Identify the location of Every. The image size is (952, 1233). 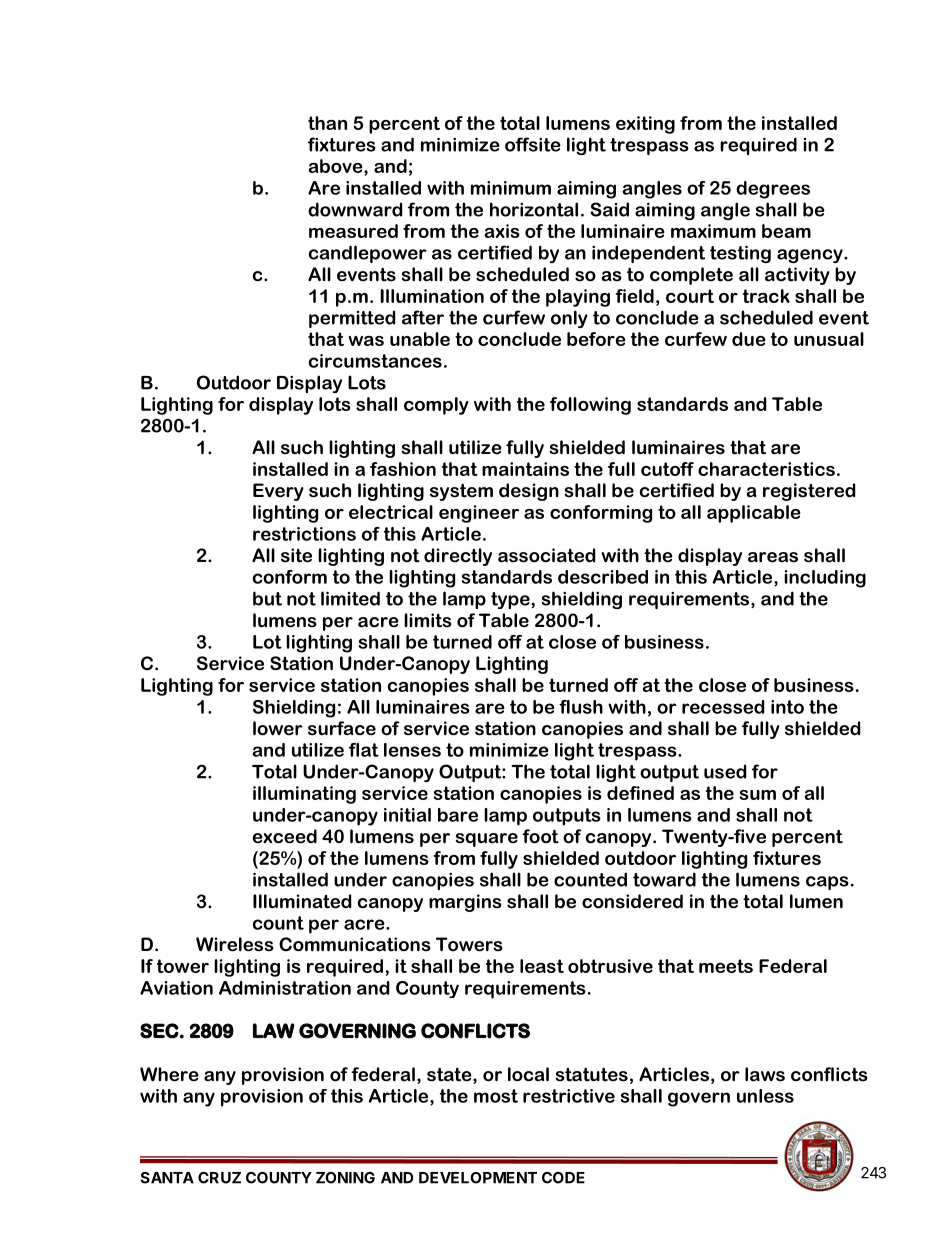
(278, 492).
